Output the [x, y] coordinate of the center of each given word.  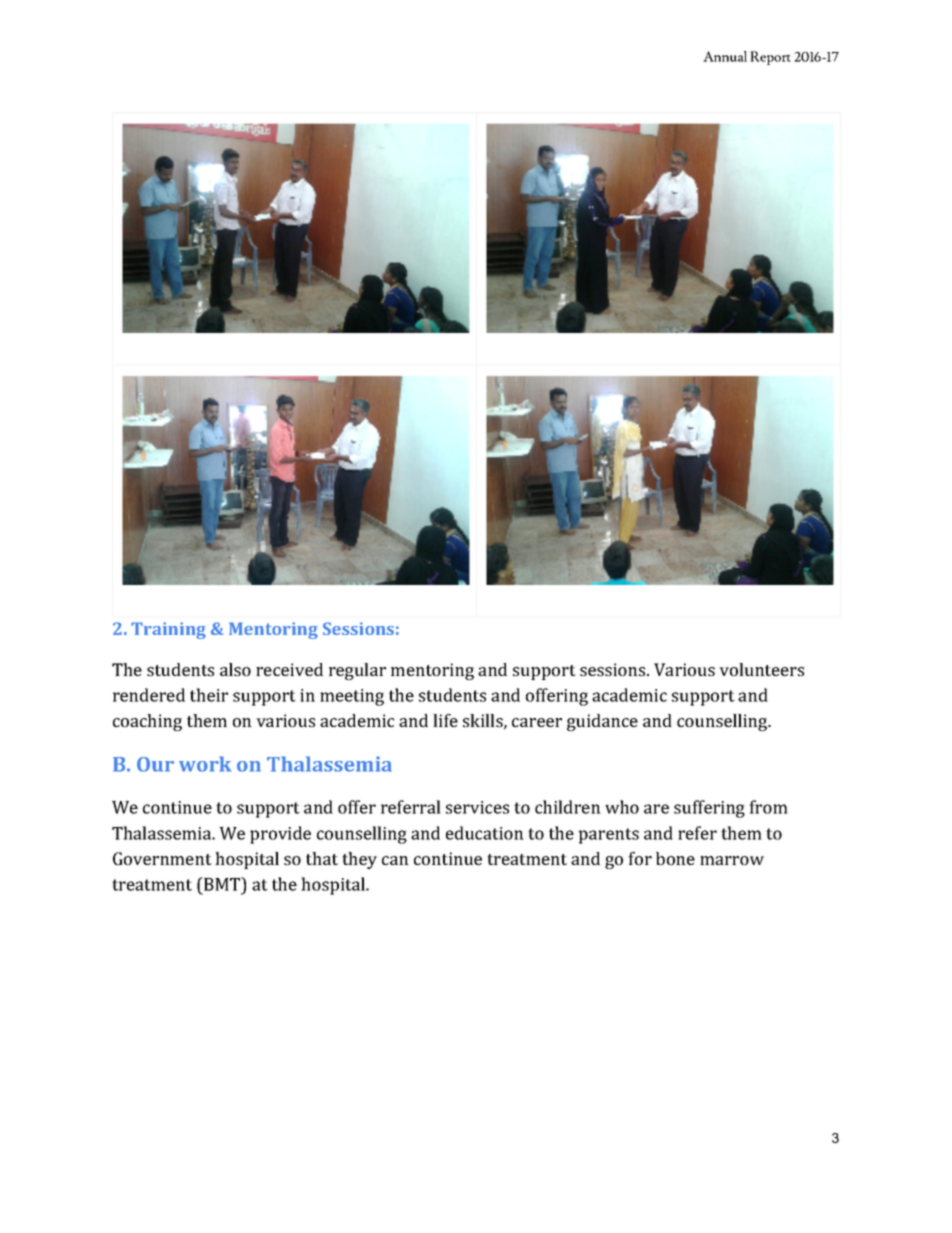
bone [675, 858]
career [537, 722]
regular [357, 671]
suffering [709, 809]
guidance [602, 722]
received [289, 669]
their [209, 695]
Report [770, 58]
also [235, 669]
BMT [222, 884]
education [485, 833]
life [445, 720]
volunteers [761, 669]
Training [168, 630]
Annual [725, 56]
